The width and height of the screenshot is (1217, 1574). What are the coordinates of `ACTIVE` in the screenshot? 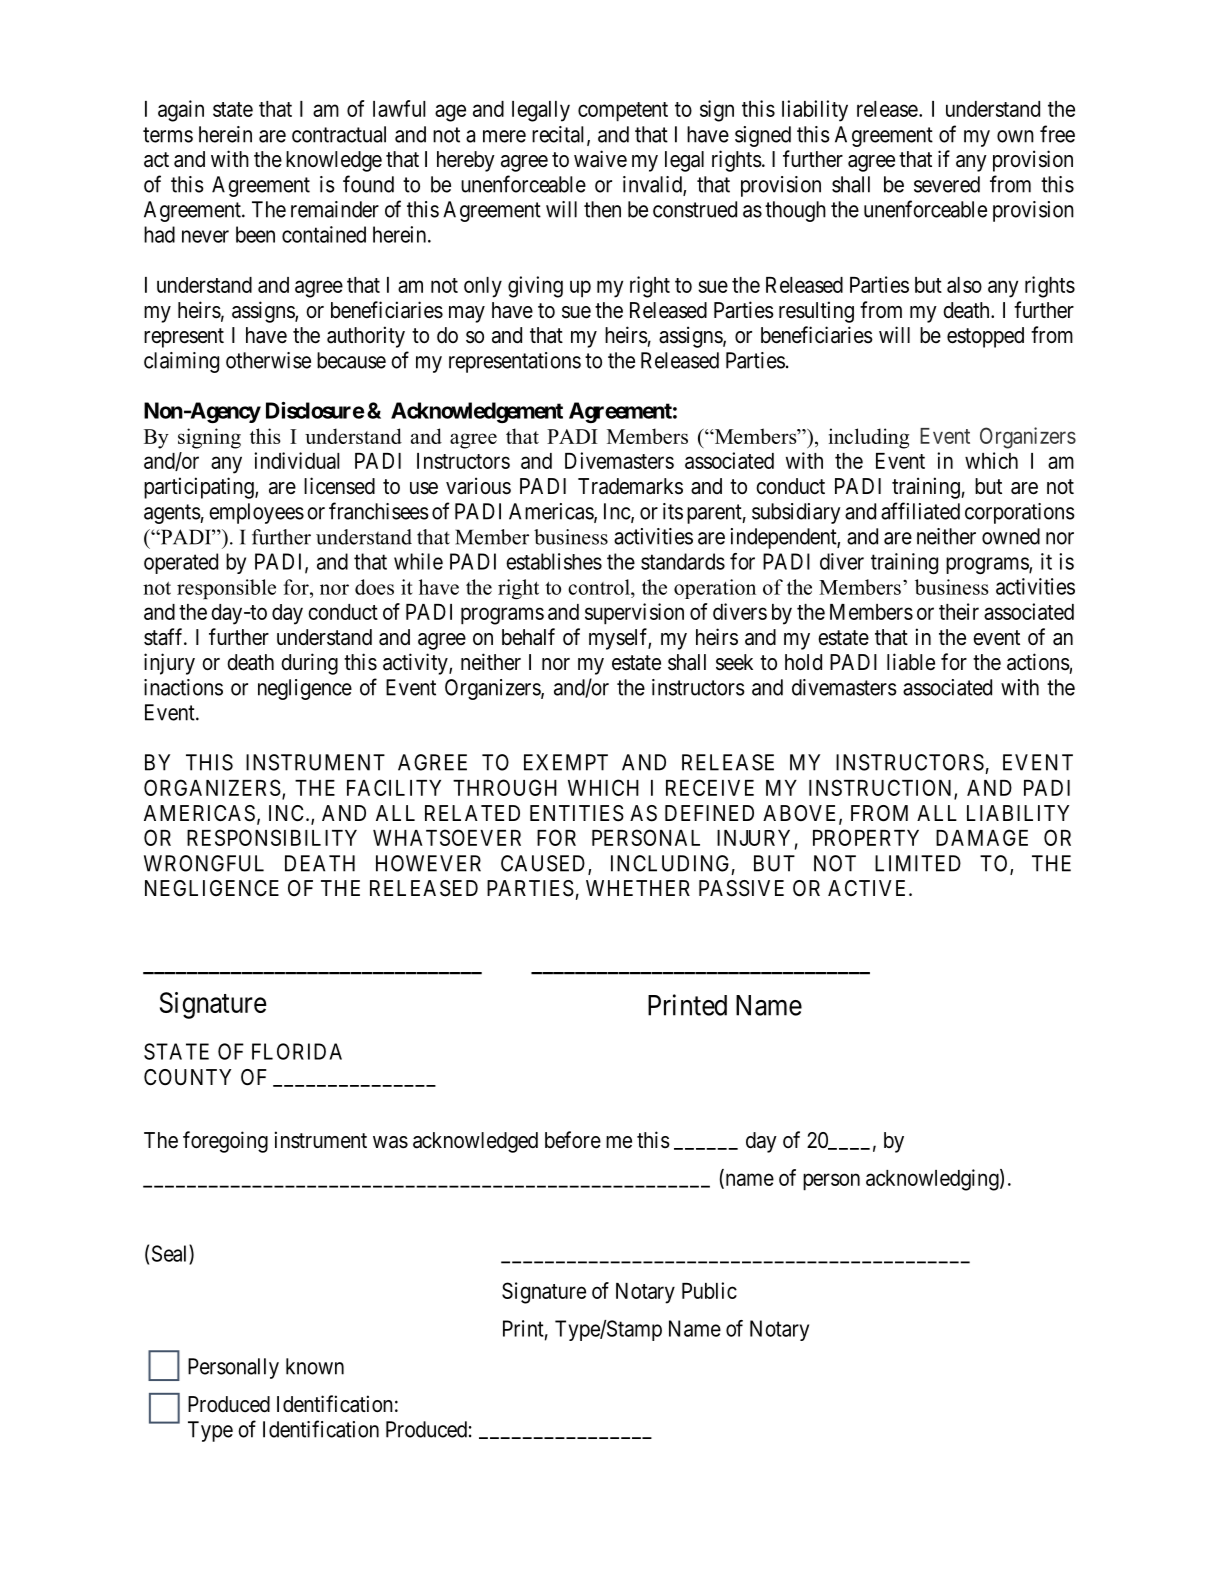 It's located at (869, 888).
